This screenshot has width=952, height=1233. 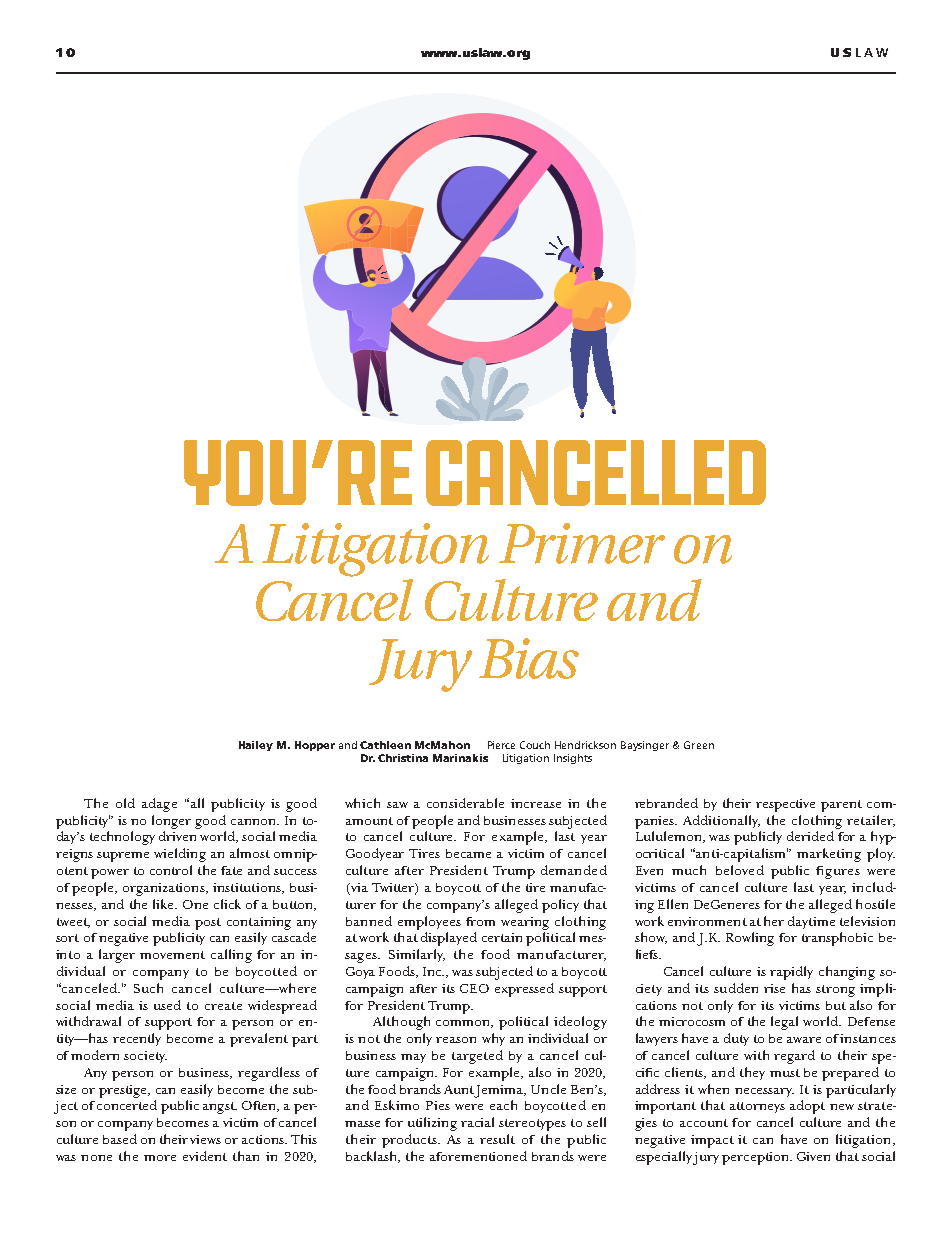 I want to click on adage, so click(x=159, y=805).
